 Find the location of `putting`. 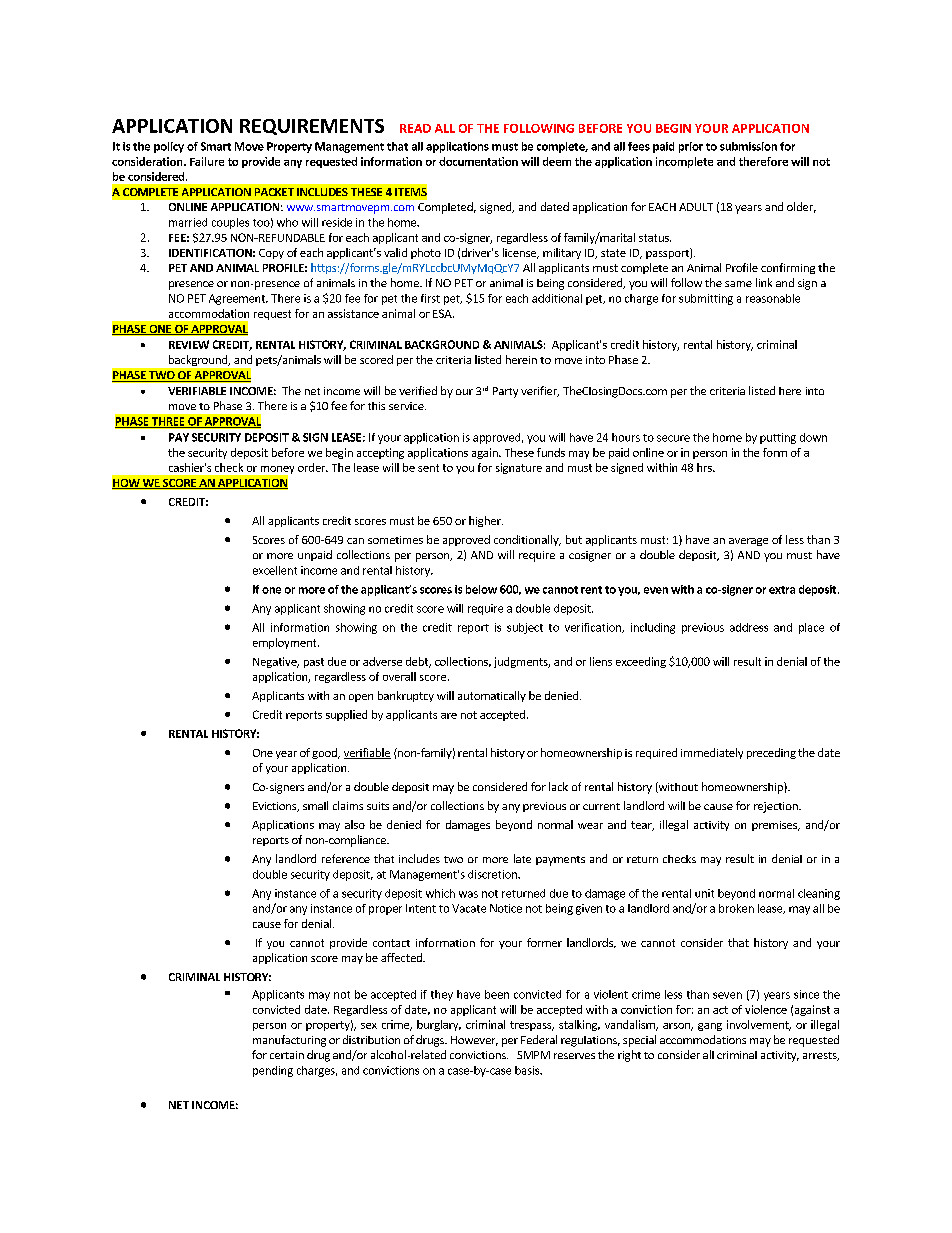

putting is located at coordinates (778, 438).
